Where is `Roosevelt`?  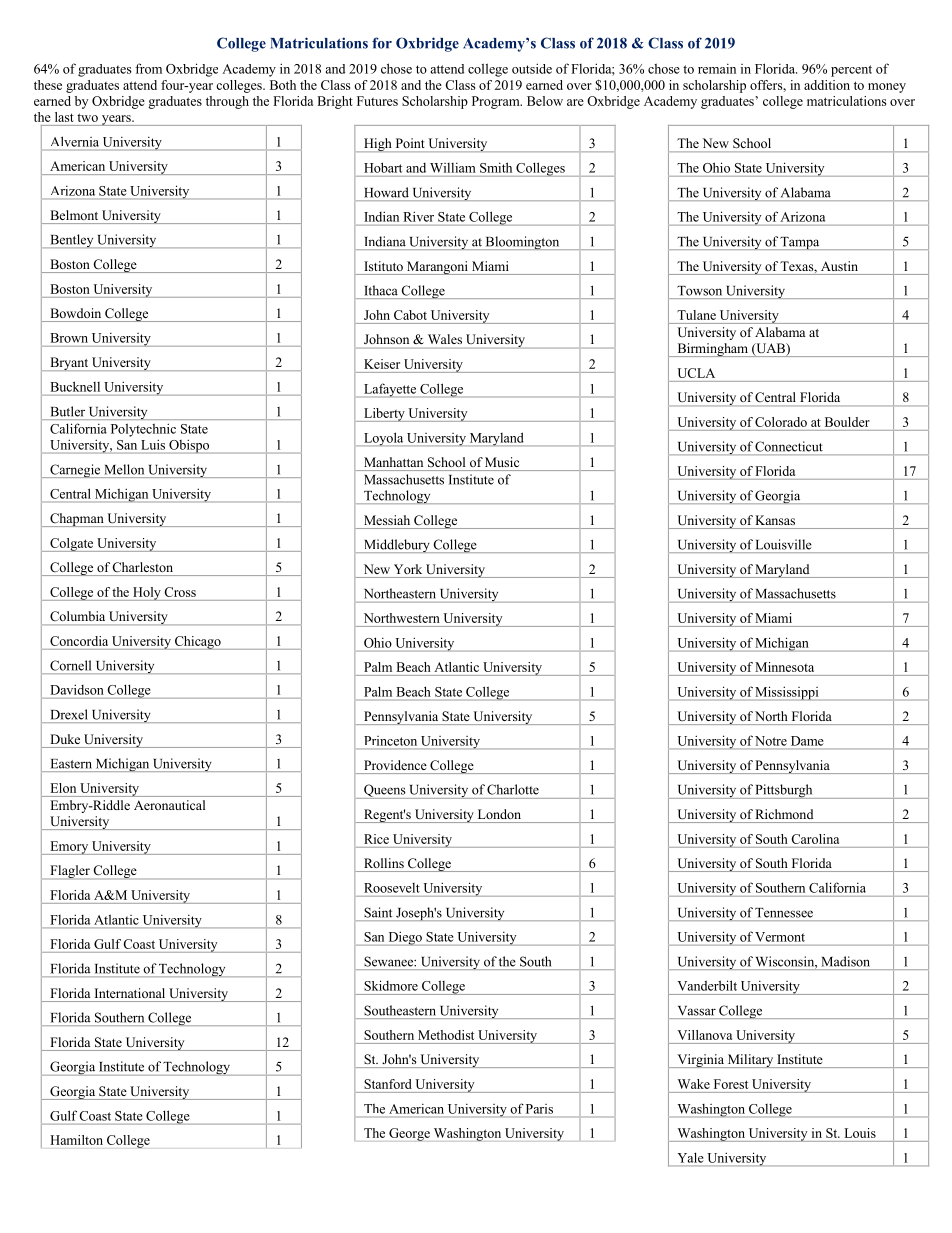 Roosevelt is located at coordinates (392, 888).
